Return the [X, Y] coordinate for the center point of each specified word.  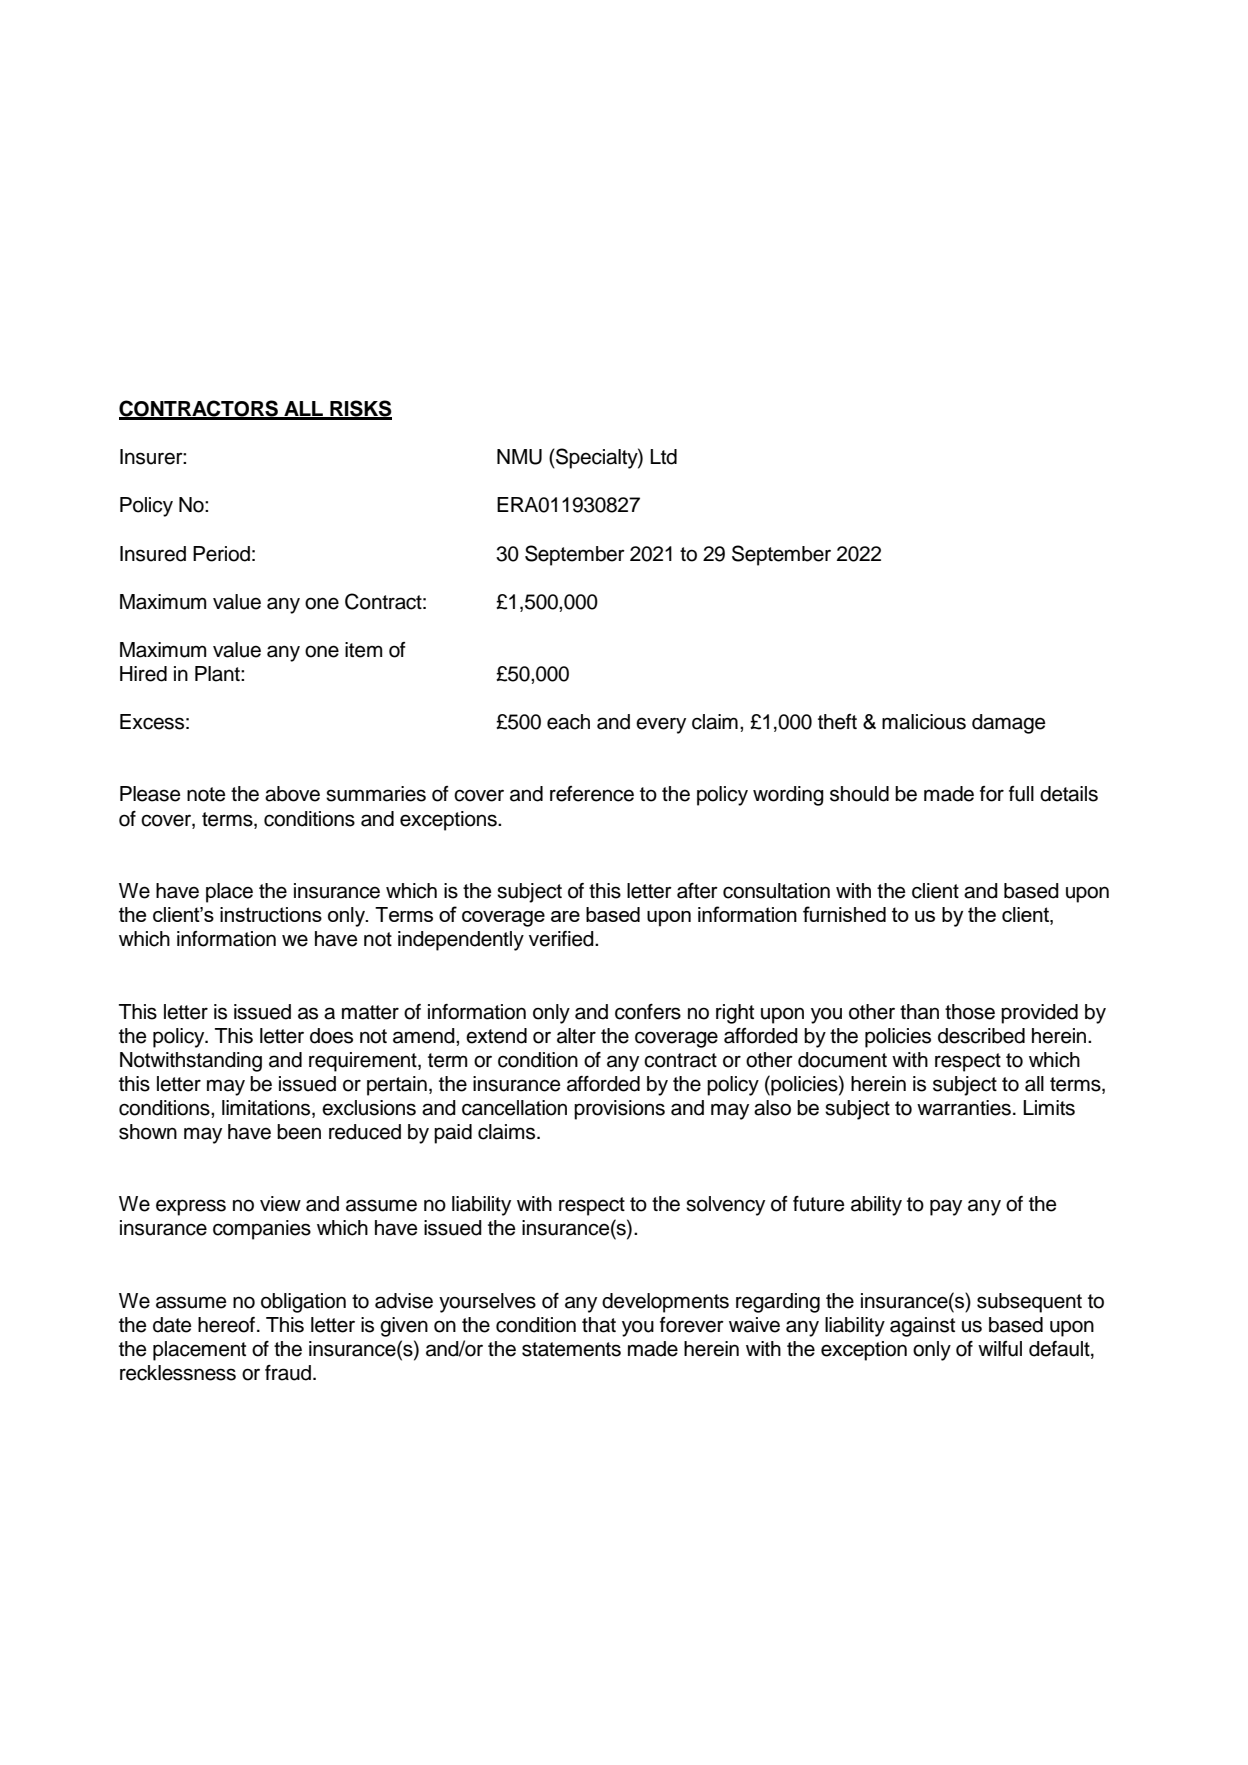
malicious [924, 722]
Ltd [663, 457]
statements [571, 1349]
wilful [1000, 1349]
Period [221, 554]
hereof [228, 1325]
